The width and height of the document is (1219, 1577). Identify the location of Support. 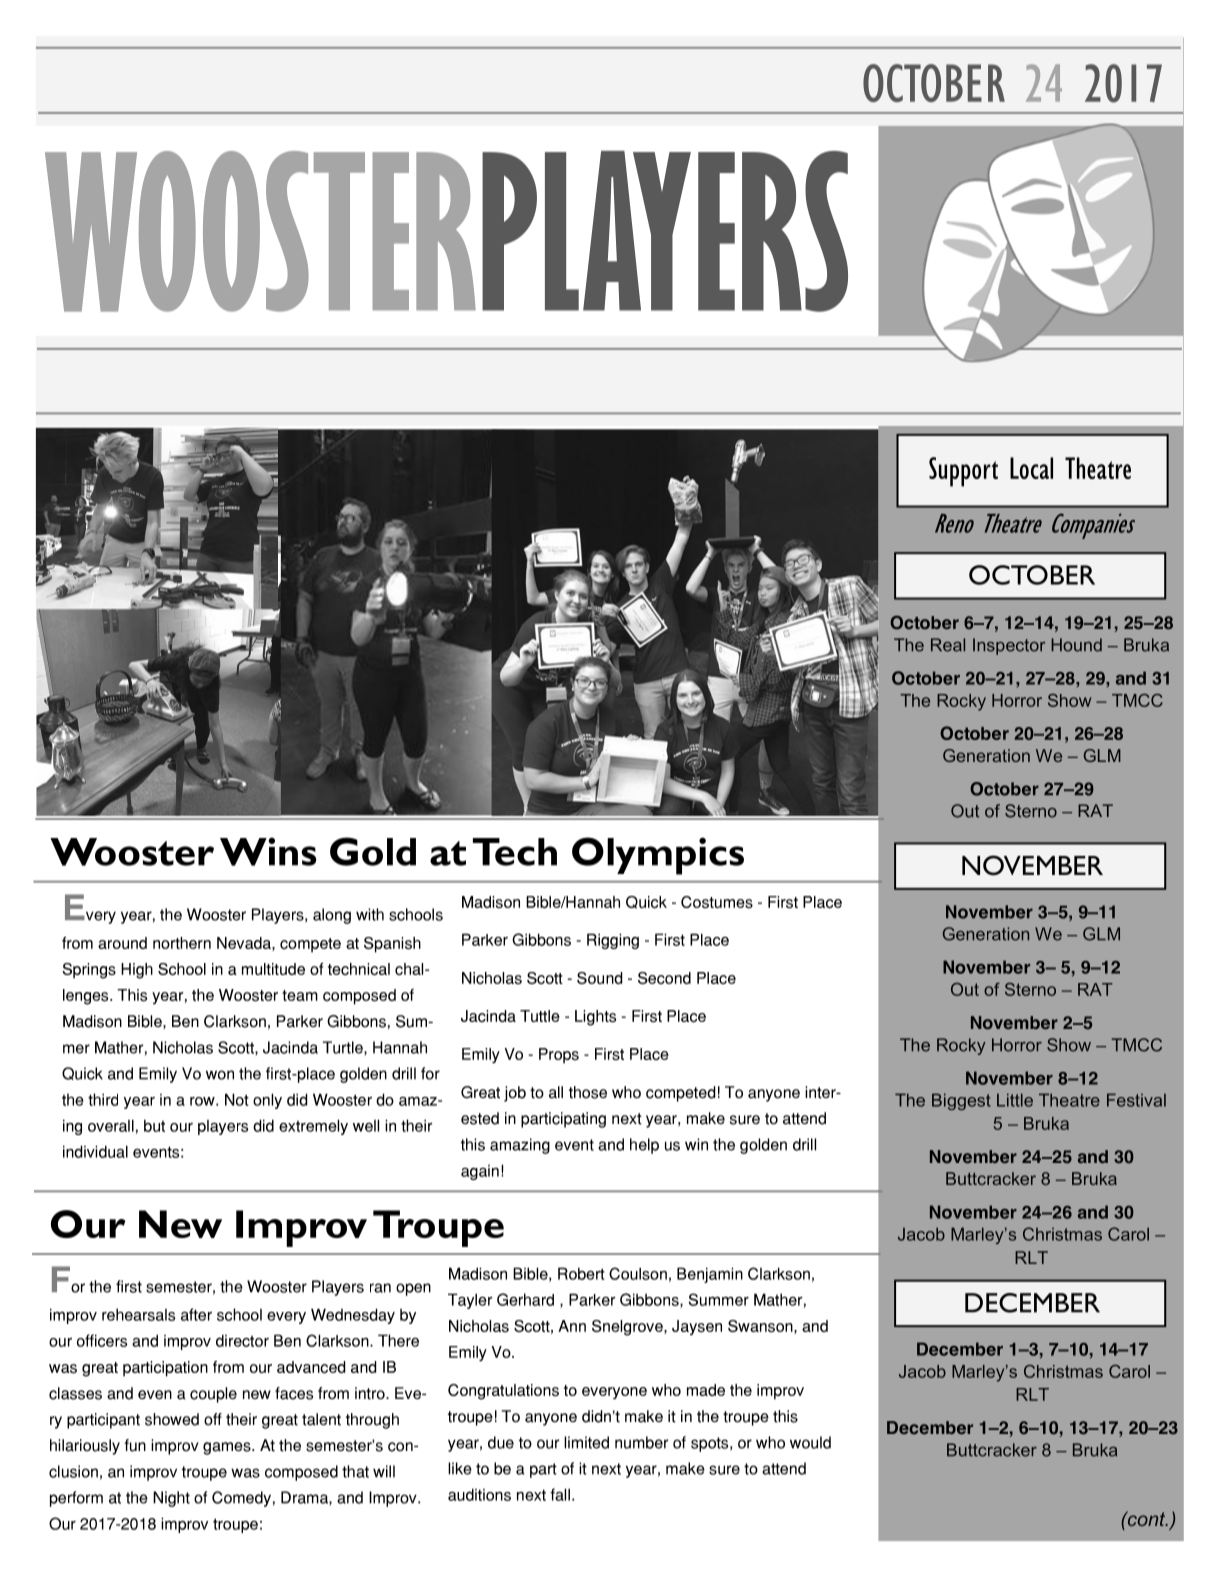
(963, 472).
